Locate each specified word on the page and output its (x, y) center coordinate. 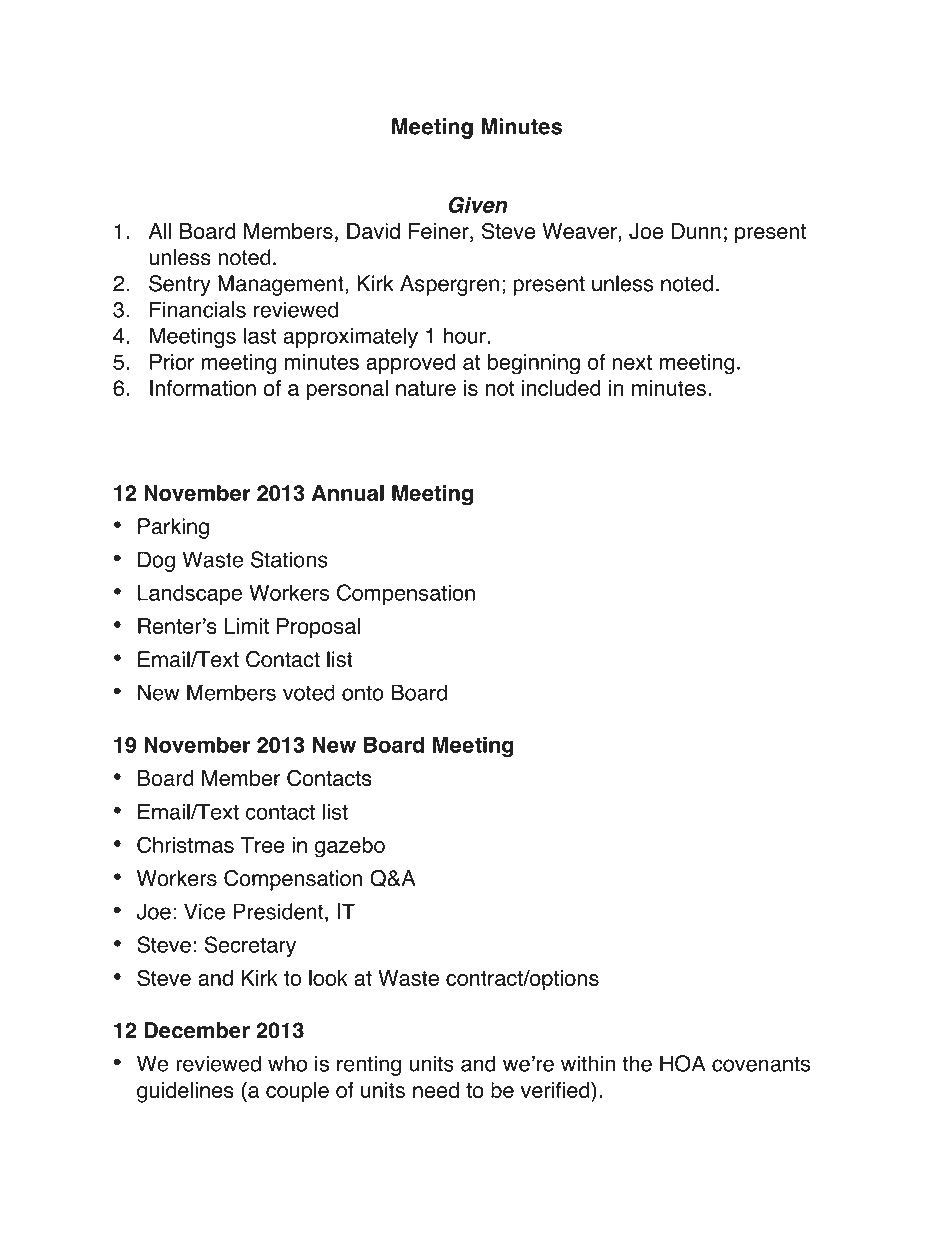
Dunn (696, 231)
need (436, 1090)
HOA (683, 1063)
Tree (263, 845)
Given (477, 205)
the (637, 1063)
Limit (247, 626)
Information (203, 388)
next (632, 362)
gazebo (350, 847)
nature (426, 388)
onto (363, 693)
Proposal (318, 628)
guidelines (185, 1092)
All (160, 231)
